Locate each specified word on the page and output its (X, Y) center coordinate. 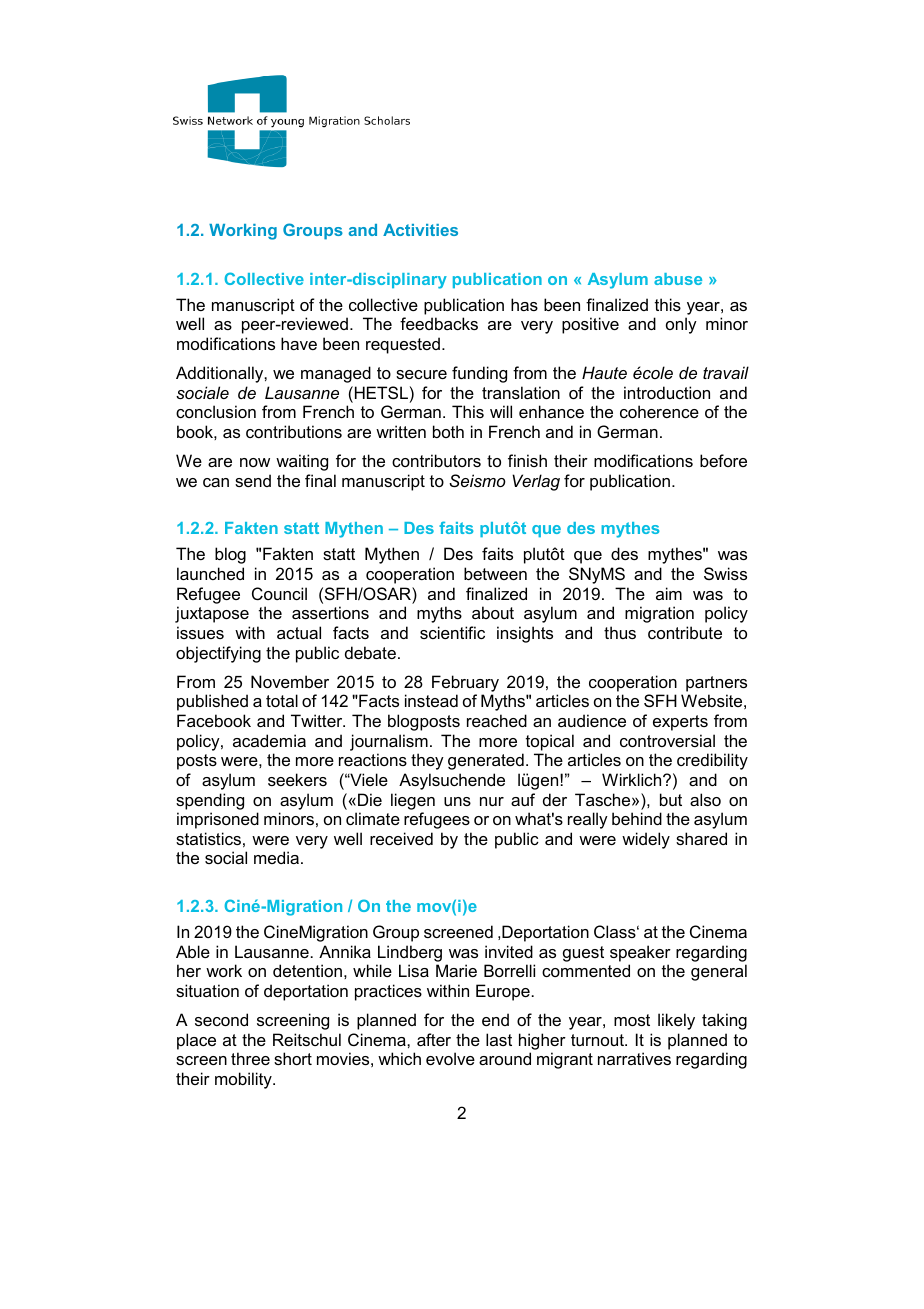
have (299, 343)
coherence (659, 411)
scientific (452, 632)
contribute (685, 632)
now (255, 462)
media (276, 857)
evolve (450, 1058)
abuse (678, 279)
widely (646, 840)
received (401, 838)
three (250, 1058)
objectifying (218, 654)
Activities (420, 230)
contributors (436, 460)
